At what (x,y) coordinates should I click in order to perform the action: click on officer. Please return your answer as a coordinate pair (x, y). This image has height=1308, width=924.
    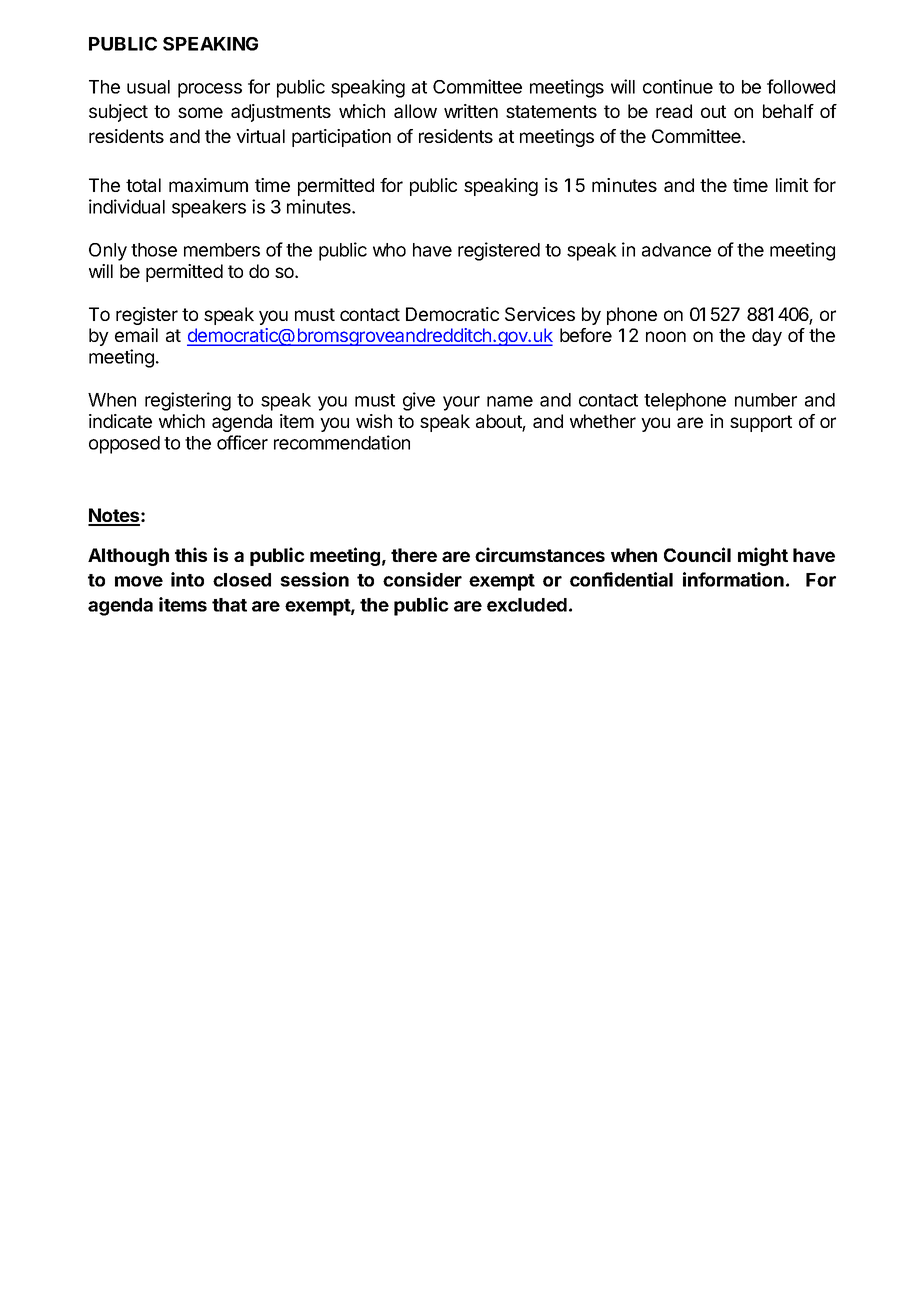
    Looking at the image, I should click on (242, 442).
